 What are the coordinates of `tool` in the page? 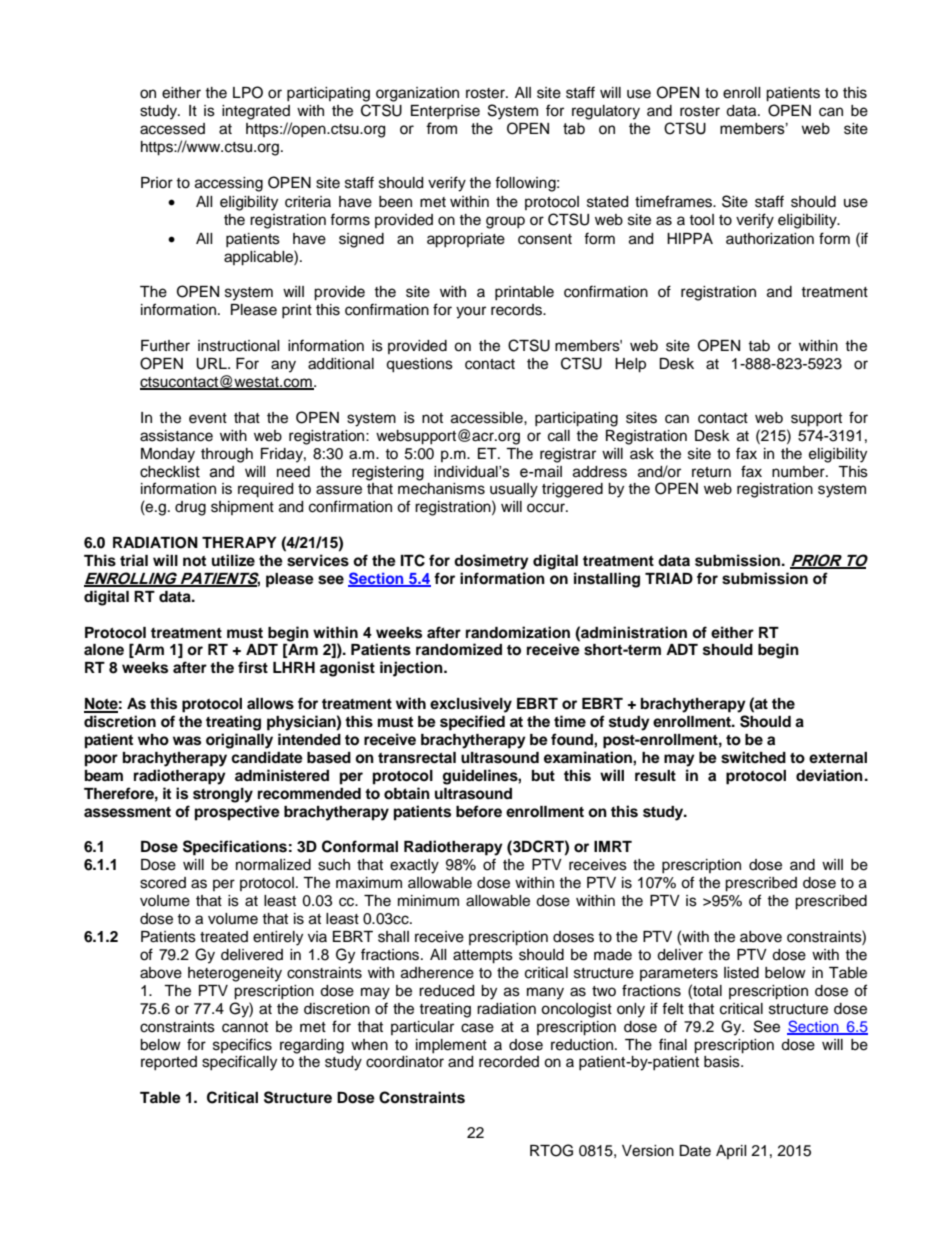 It's located at (701, 220).
